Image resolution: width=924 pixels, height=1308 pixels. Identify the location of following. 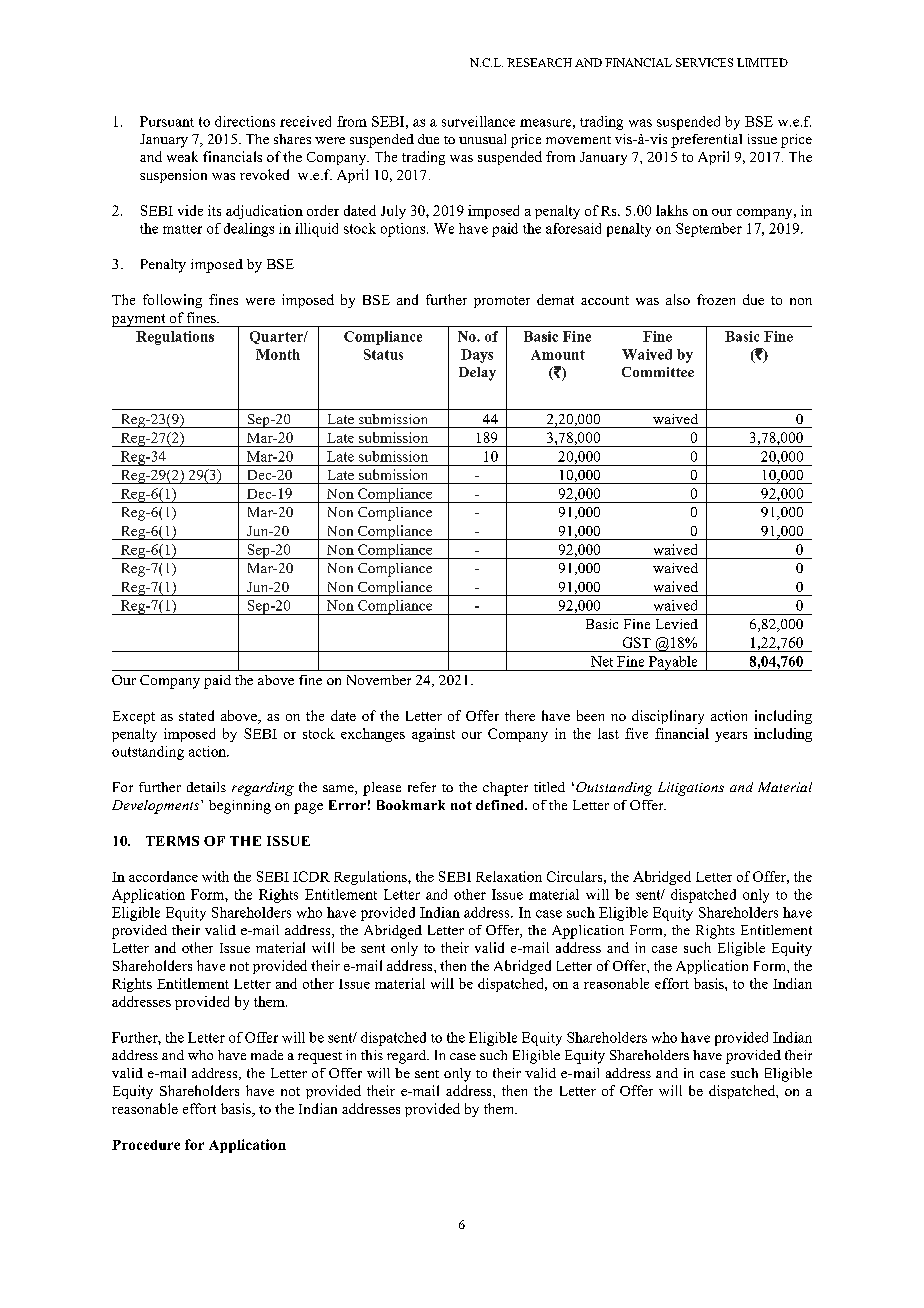
(172, 301).
